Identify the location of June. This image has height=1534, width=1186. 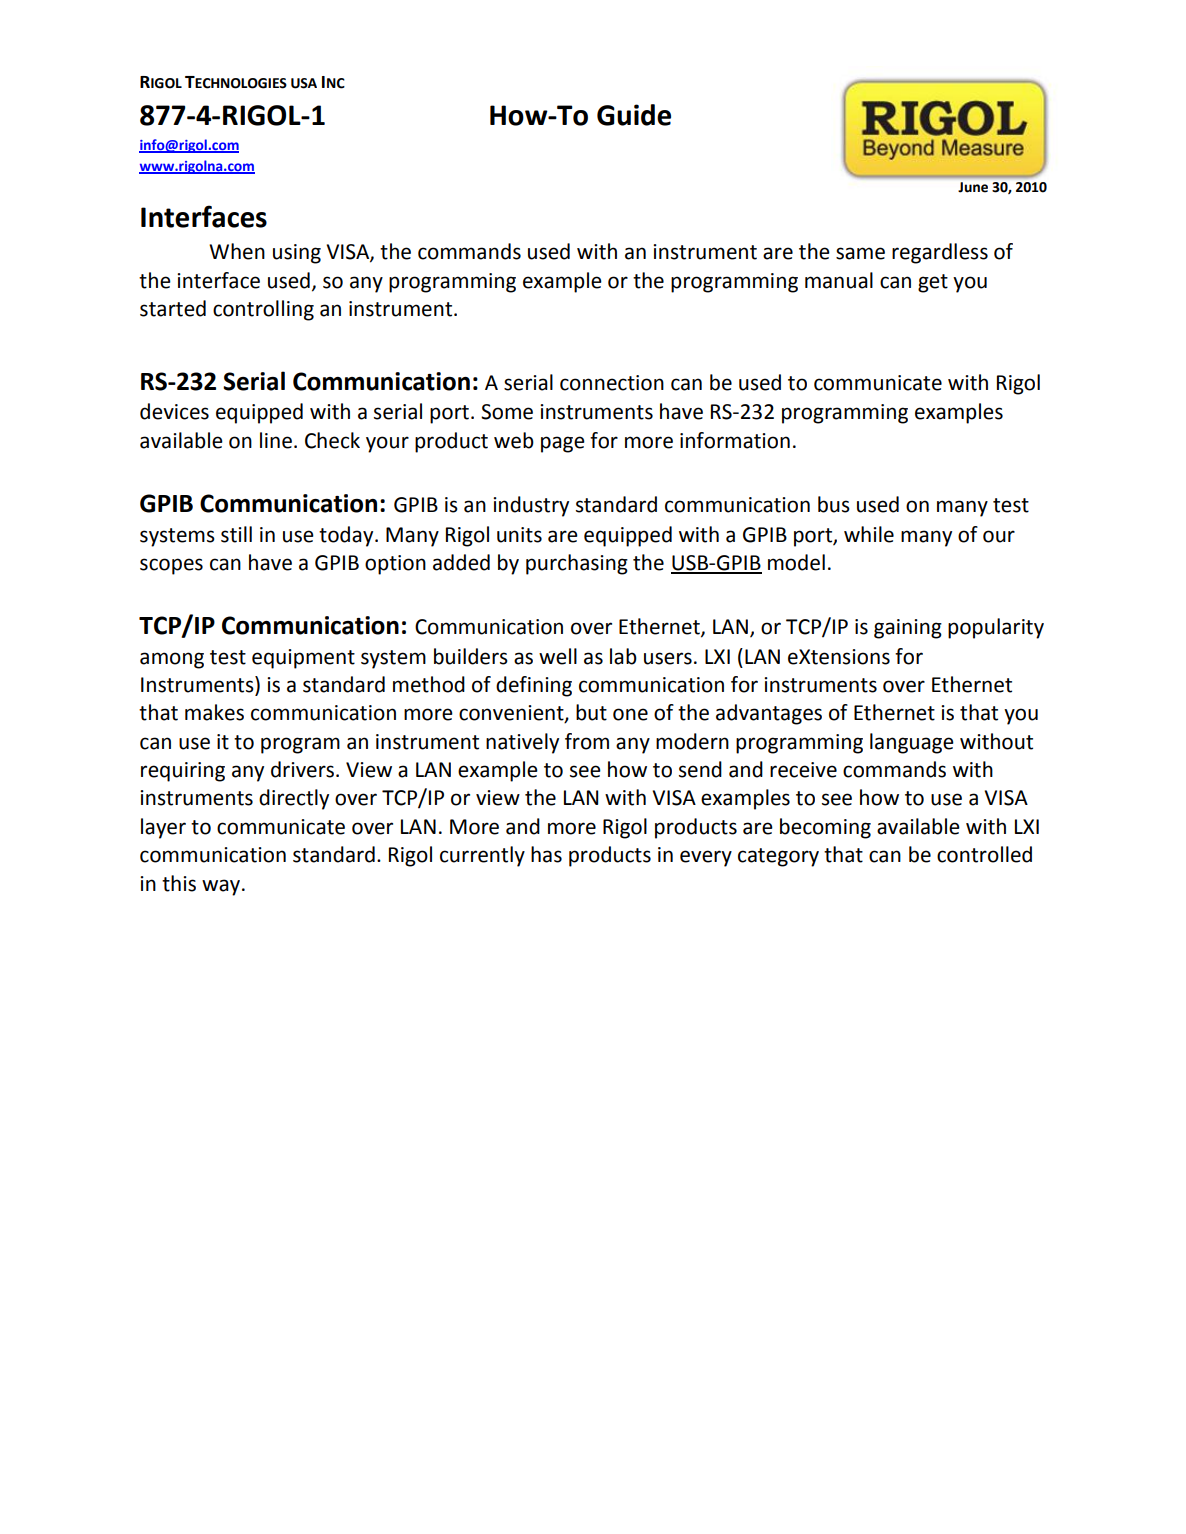
(973, 187).
